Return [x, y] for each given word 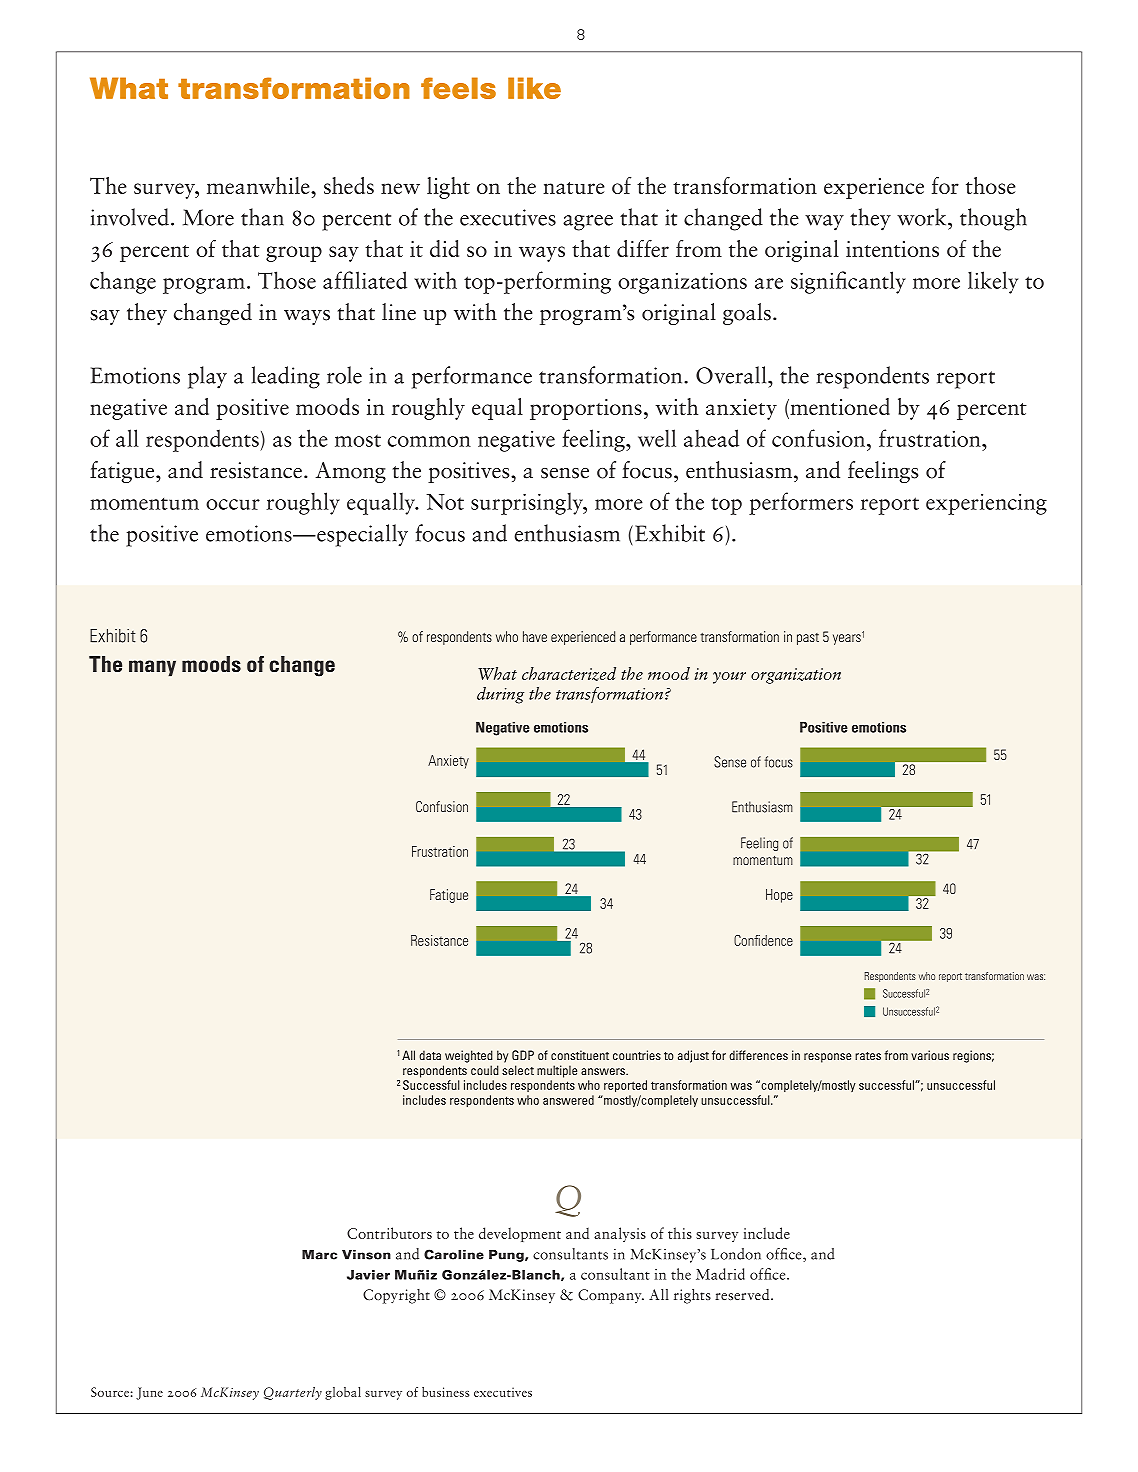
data [430, 1055]
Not [445, 502]
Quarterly [293, 1393]
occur [233, 504]
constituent [580, 1055]
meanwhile [259, 185]
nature [574, 188]
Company [611, 1296]
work [923, 217]
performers [801, 503]
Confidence [763, 940]
